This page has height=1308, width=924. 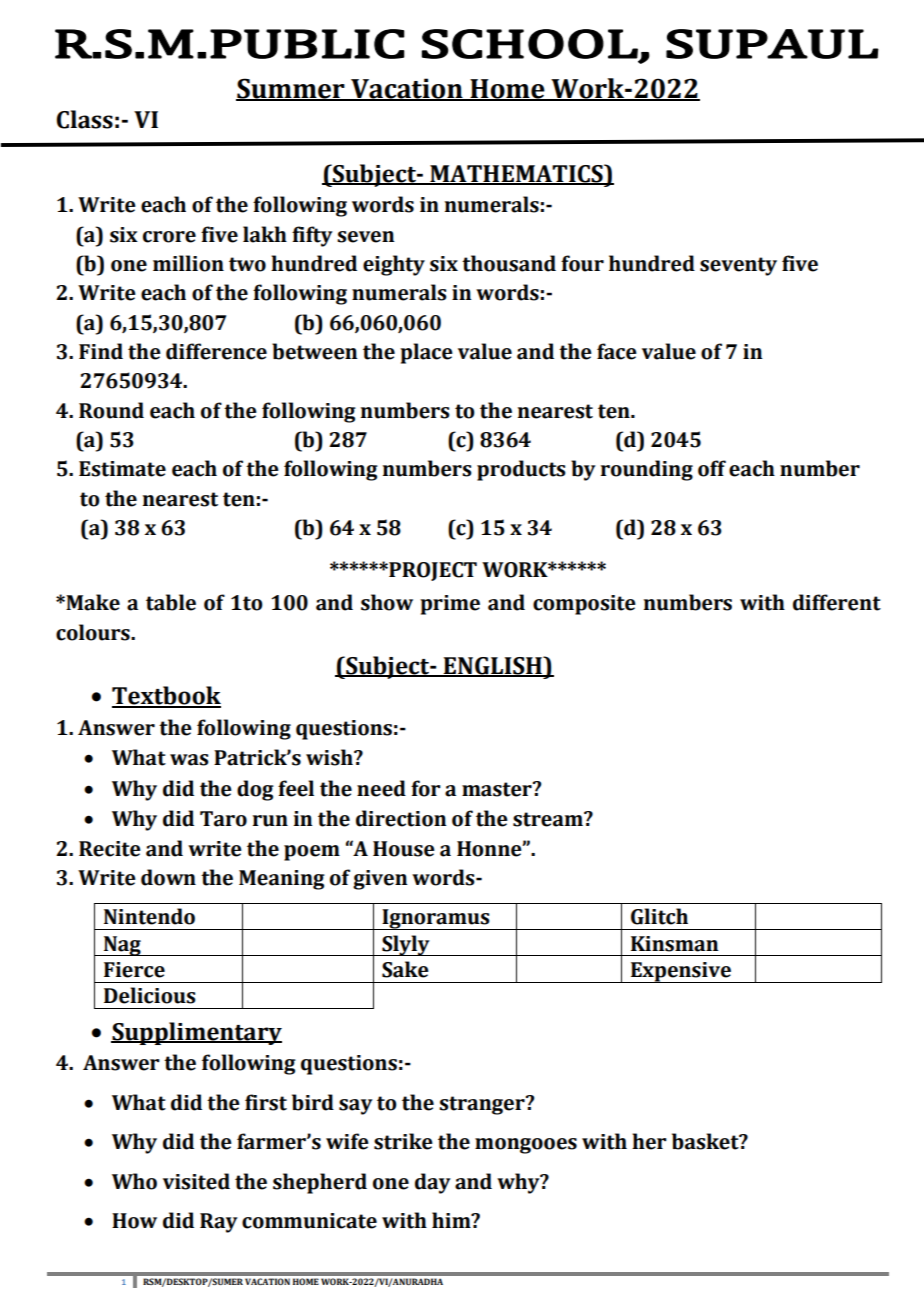 What do you see at coordinates (582, 263) in the page?
I see `four` at bounding box center [582, 263].
